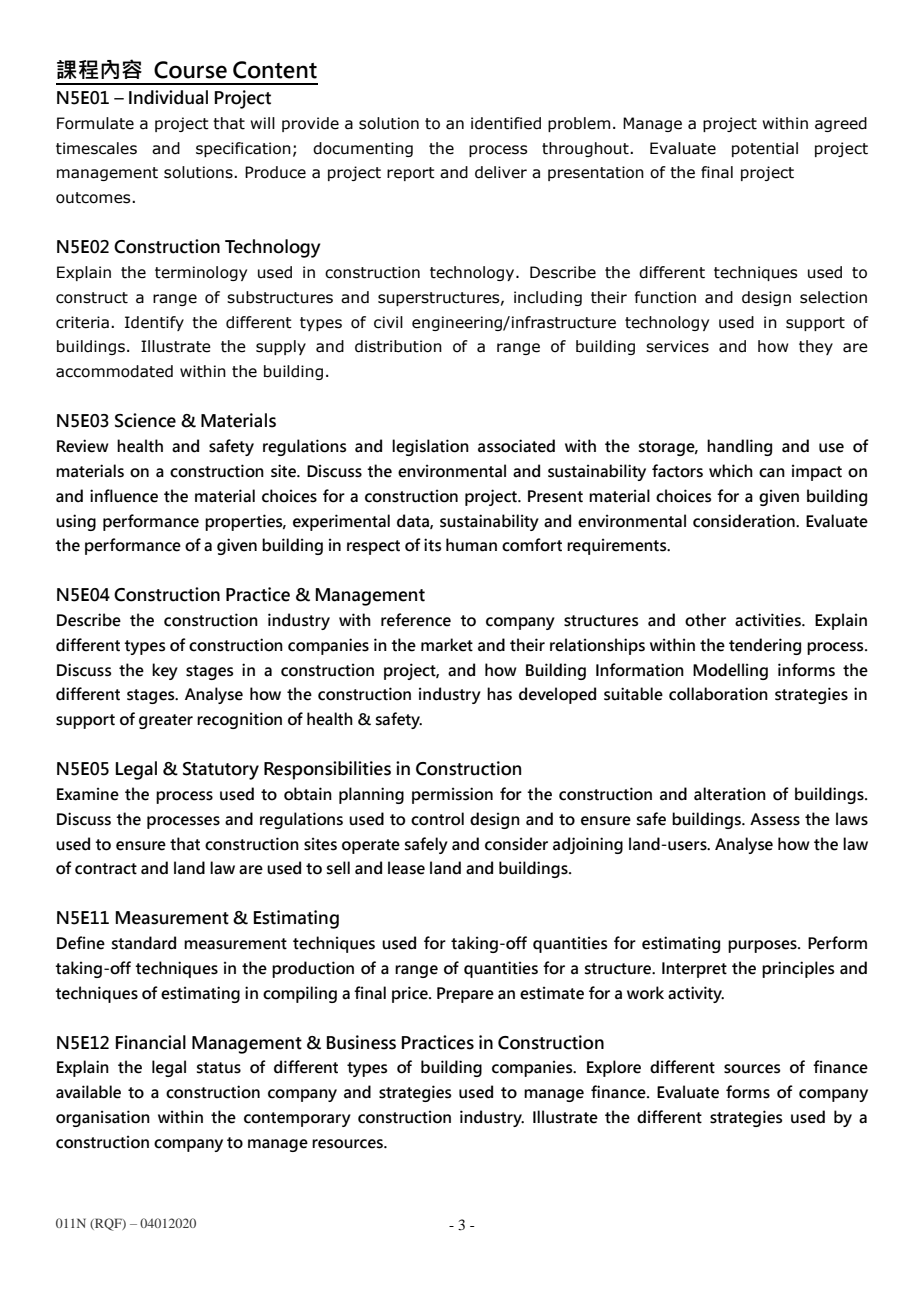 This screenshot has width=924, height=1308. Describe the element at coordinates (506, 123) in the screenshot. I see `identified` at that location.
